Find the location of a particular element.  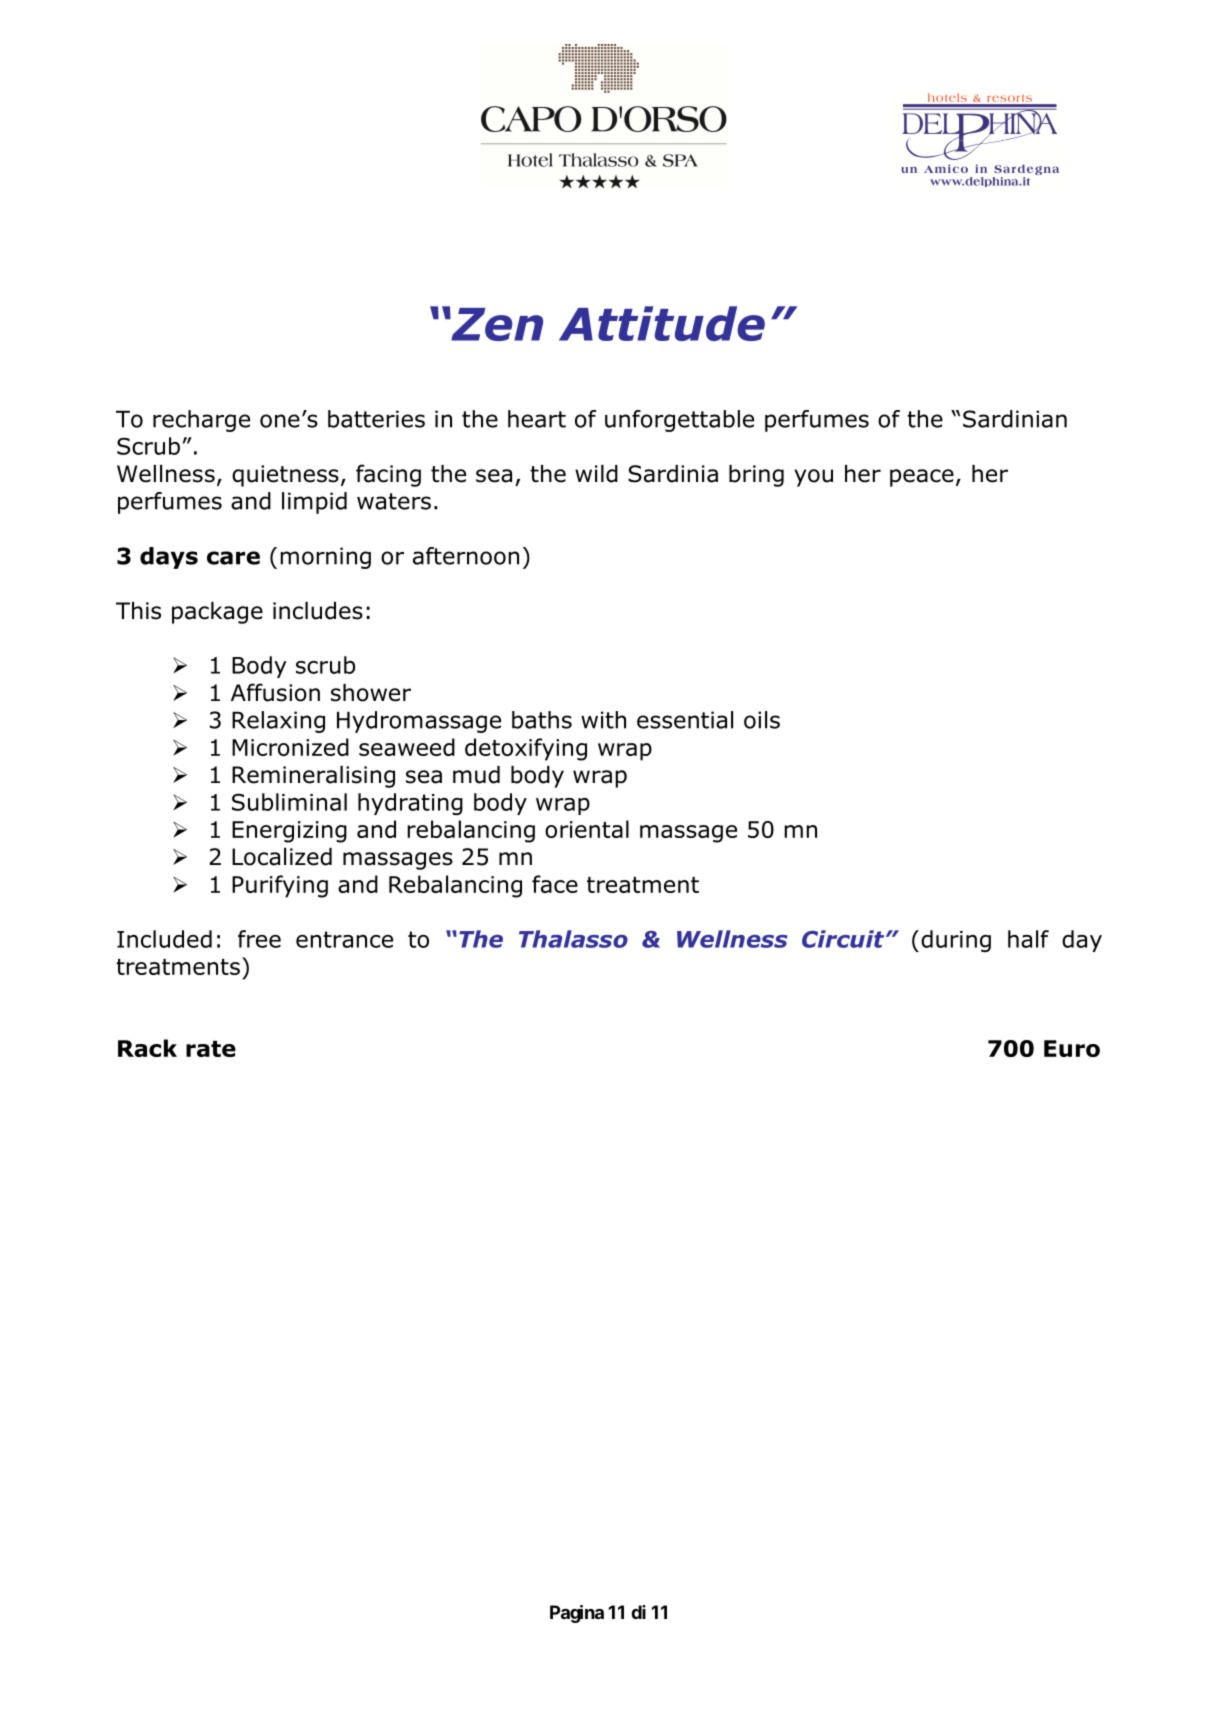

with is located at coordinates (603, 720).
